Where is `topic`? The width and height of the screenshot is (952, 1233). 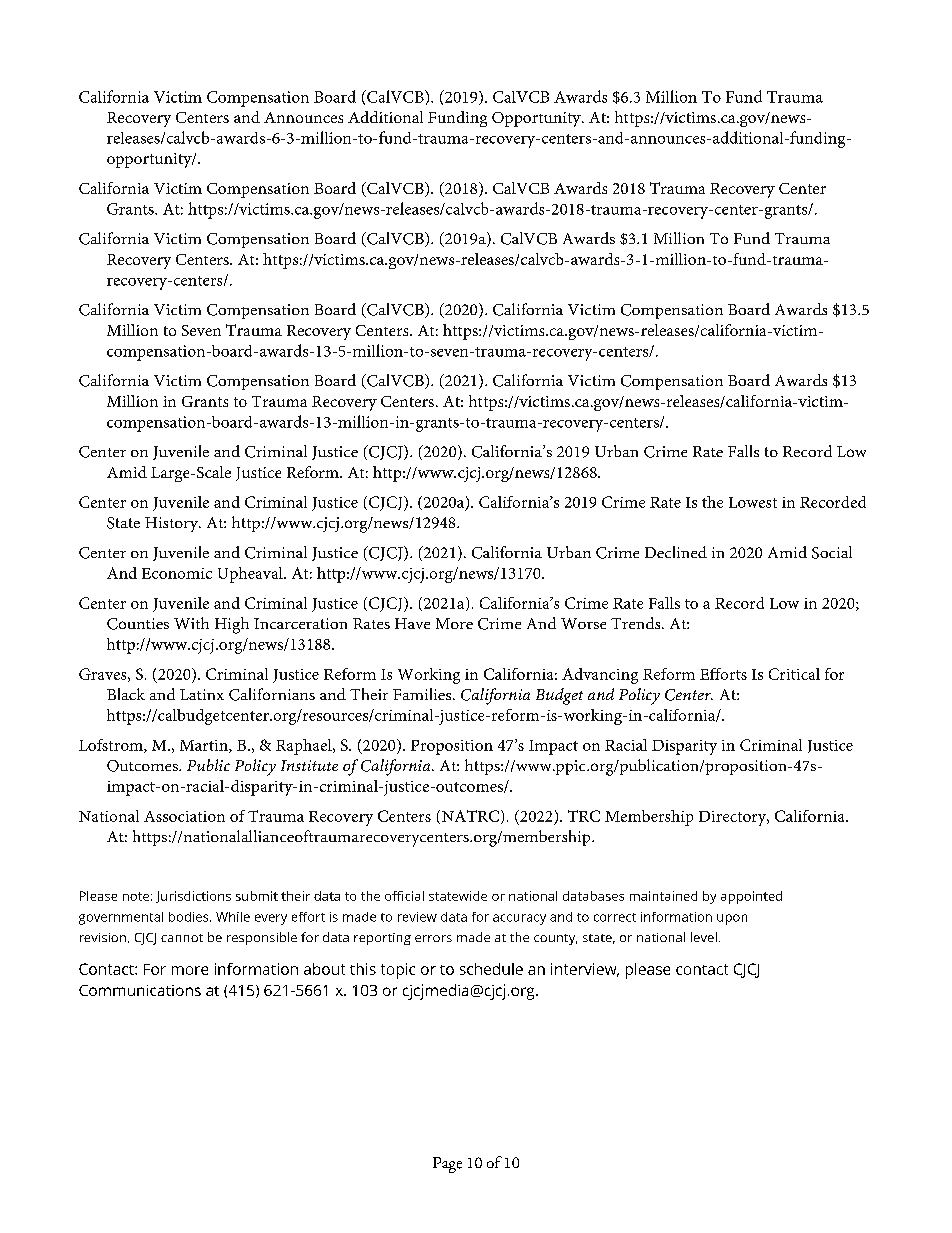
topic is located at coordinates (398, 971).
